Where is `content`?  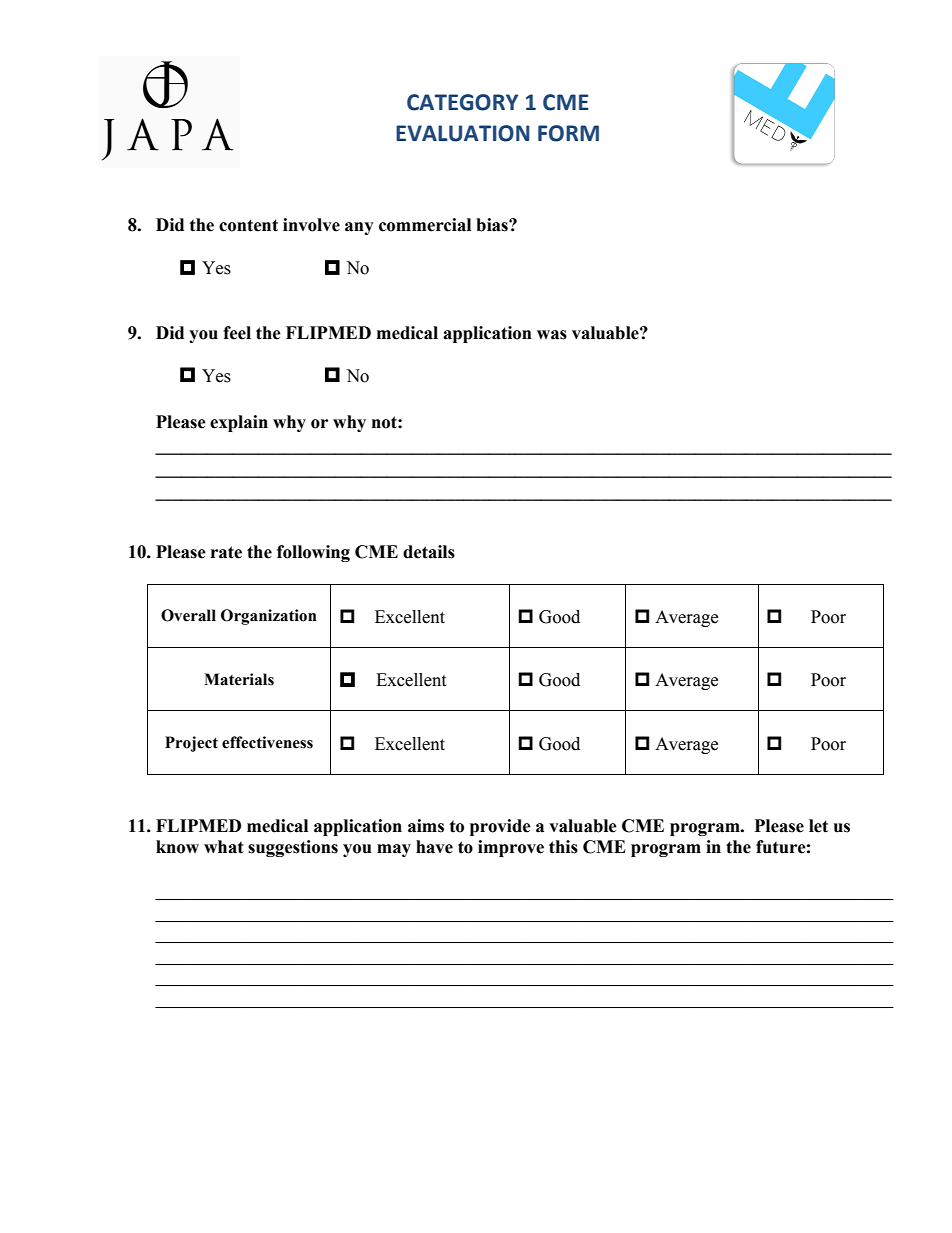
content is located at coordinates (248, 225).
